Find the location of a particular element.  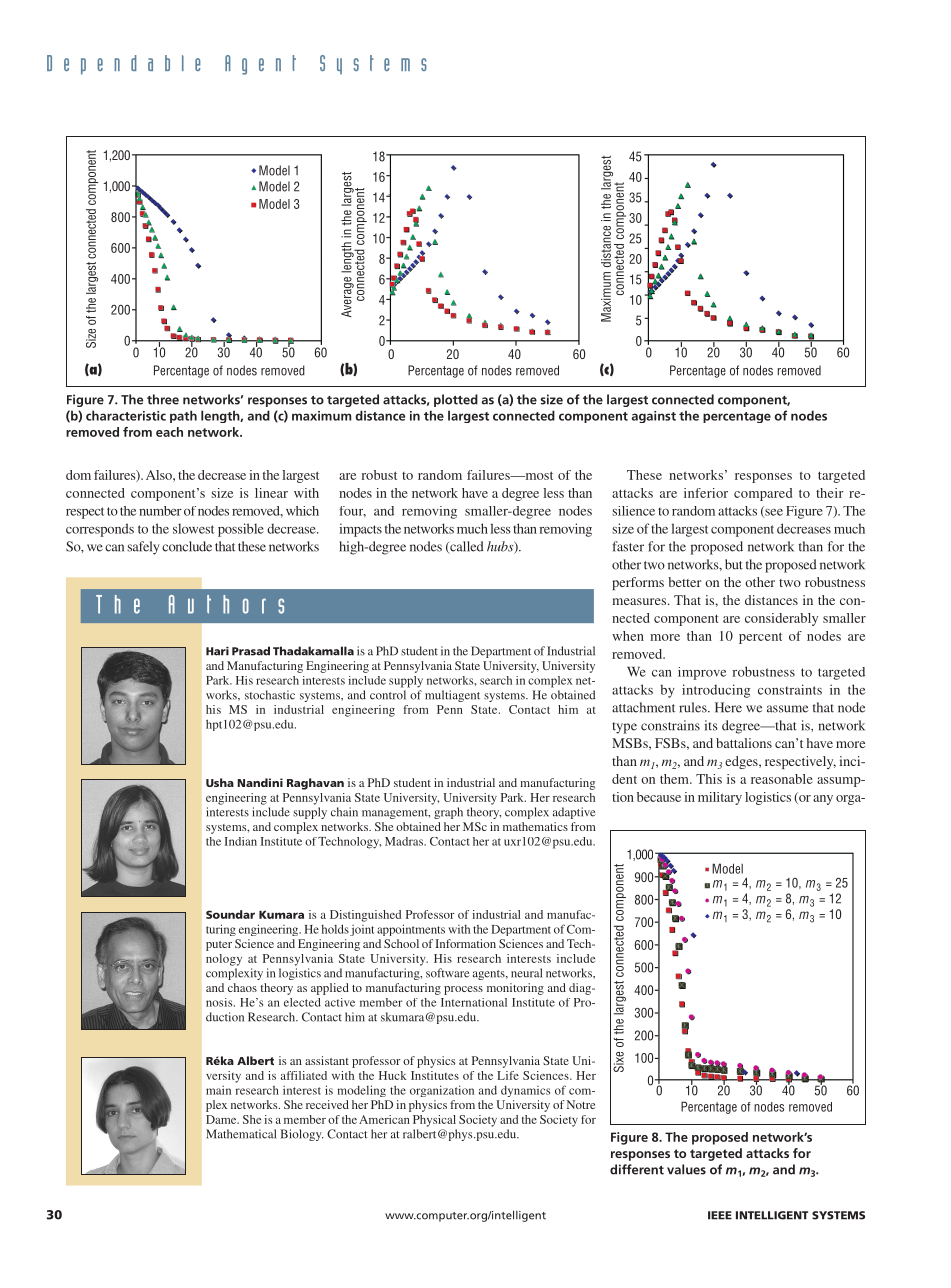

Usha is located at coordinates (220, 782).
